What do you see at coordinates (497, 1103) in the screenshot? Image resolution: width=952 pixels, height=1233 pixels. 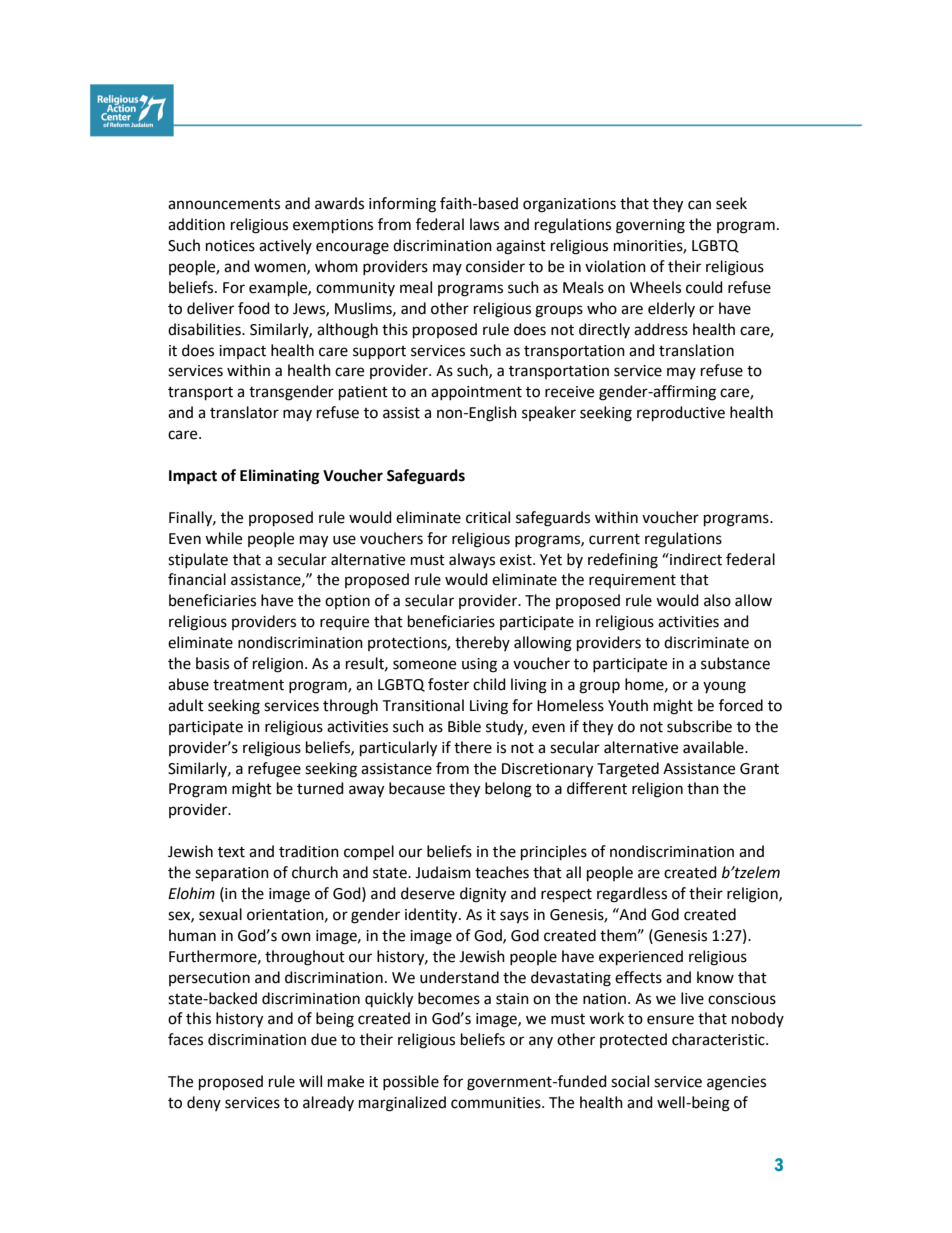 I see `communities` at bounding box center [497, 1103].
